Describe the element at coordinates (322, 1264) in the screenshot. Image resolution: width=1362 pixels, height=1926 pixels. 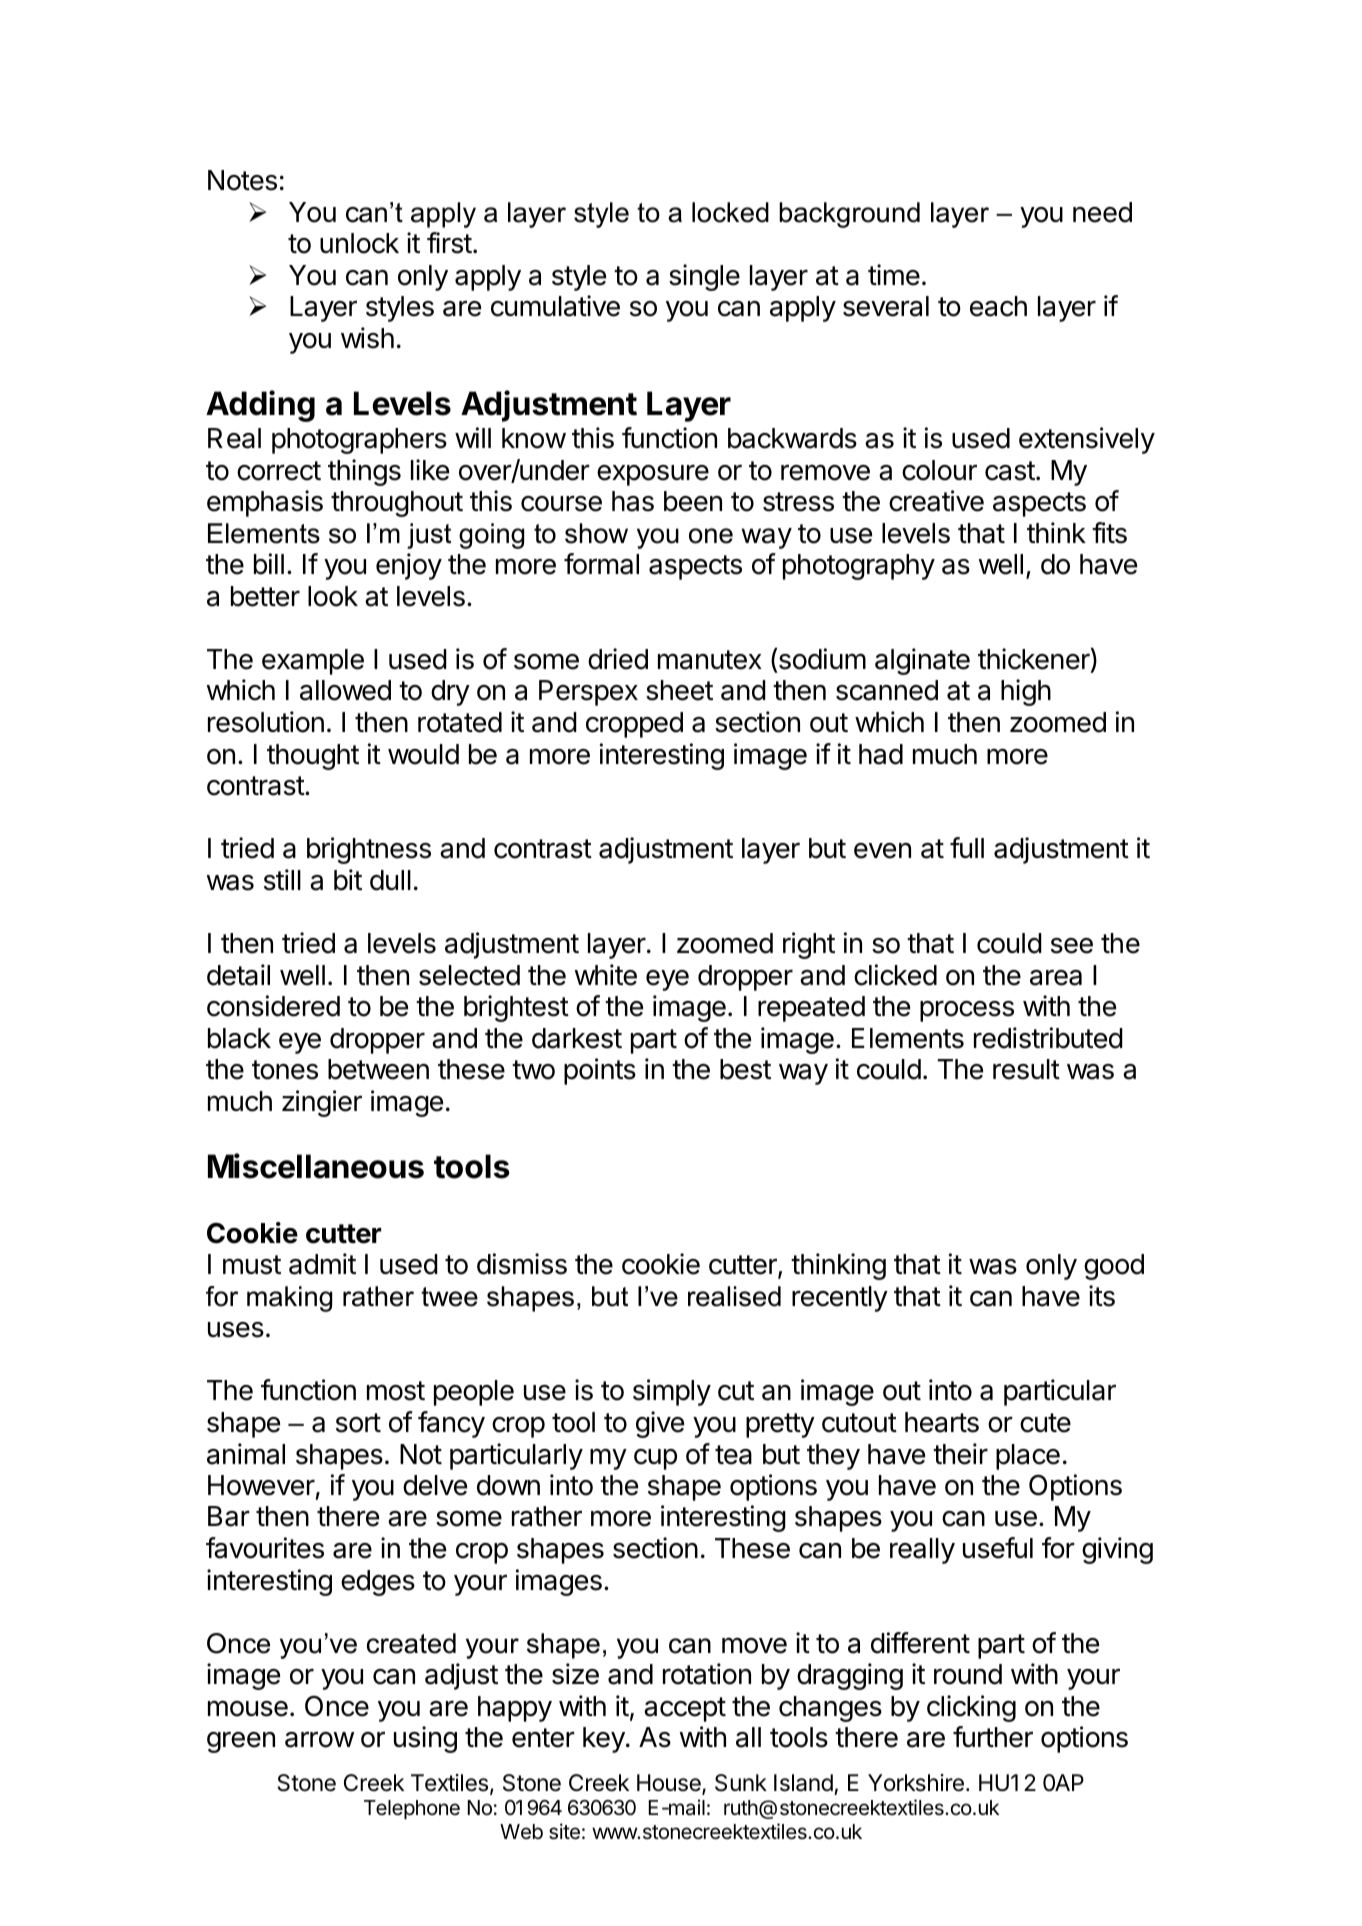
I see `admit` at that location.
